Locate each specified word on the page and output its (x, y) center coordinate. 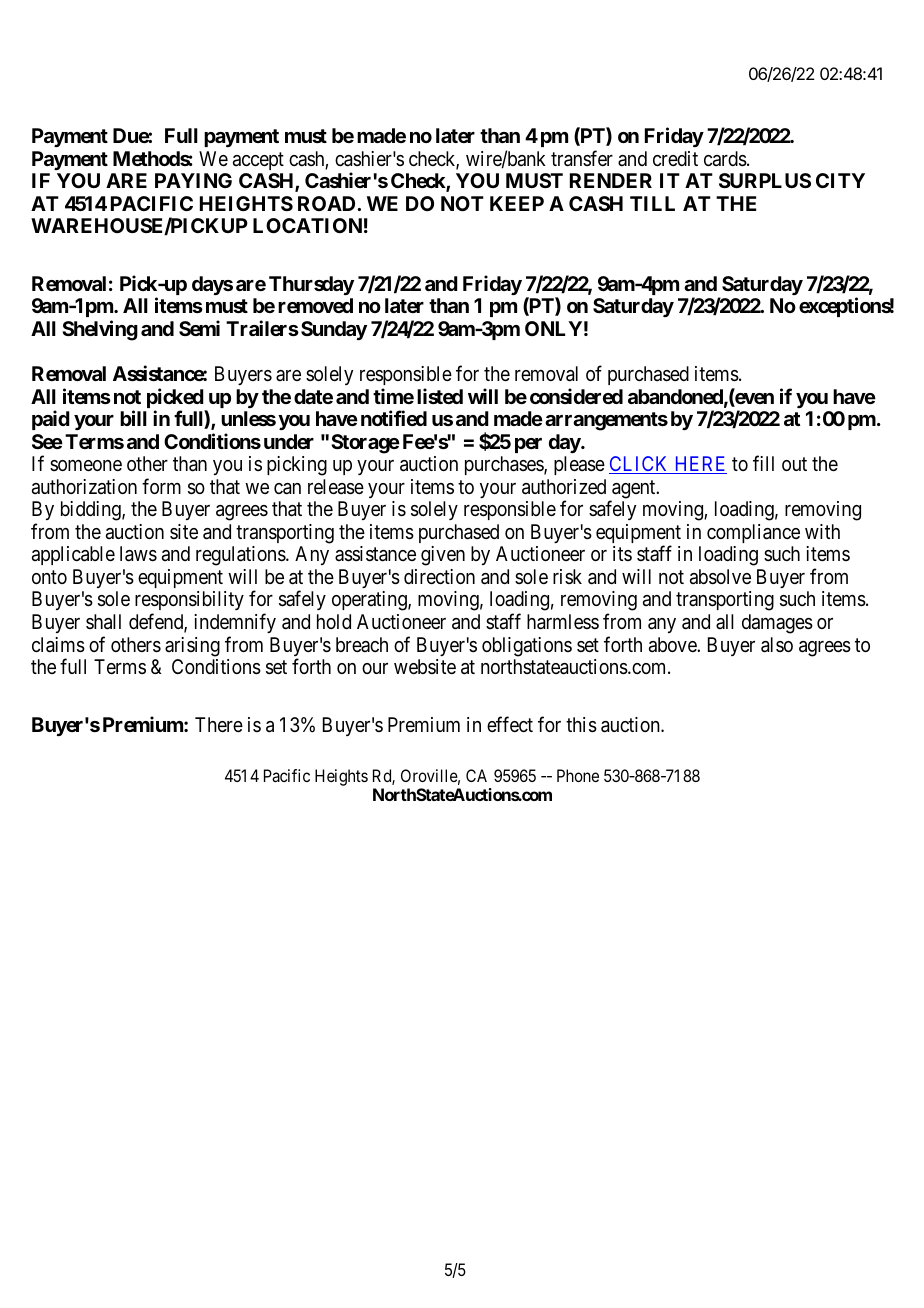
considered (576, 396)
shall (103, 622)
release (336, 487)
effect (510, 724)
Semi (199, 328)
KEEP (517, 203)
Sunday (334, 330)
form (161, 486)
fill (763, 463)
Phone (578, 775)
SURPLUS (765, 180)
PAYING (193, 180)
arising (192, 647)
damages (777, 624)
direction (439, 576)
